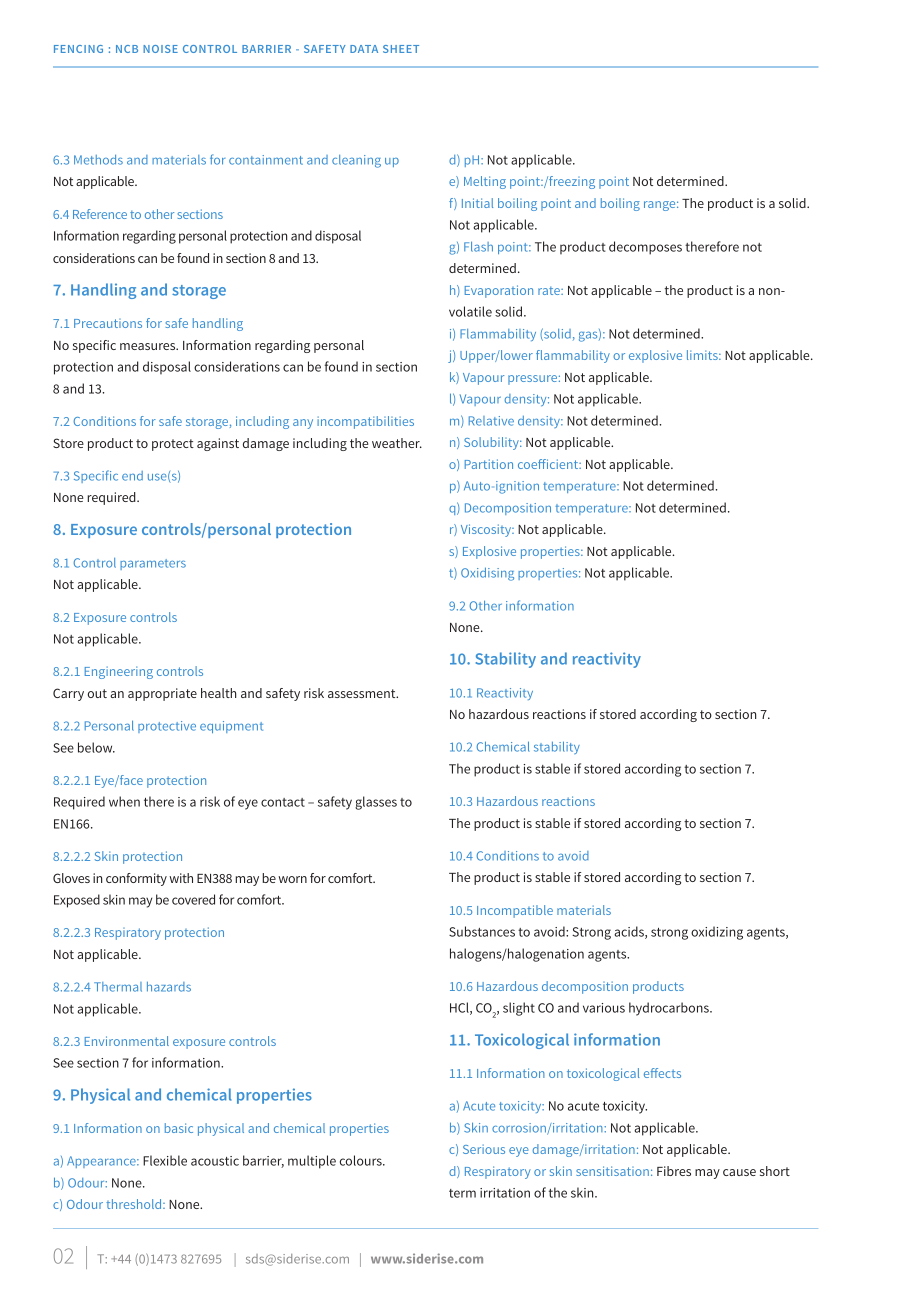 The image size is (924, 1308). What do you see at coordinates (119, 672) in the page?
I see `Engineering` at bounding box center [119, 672].
